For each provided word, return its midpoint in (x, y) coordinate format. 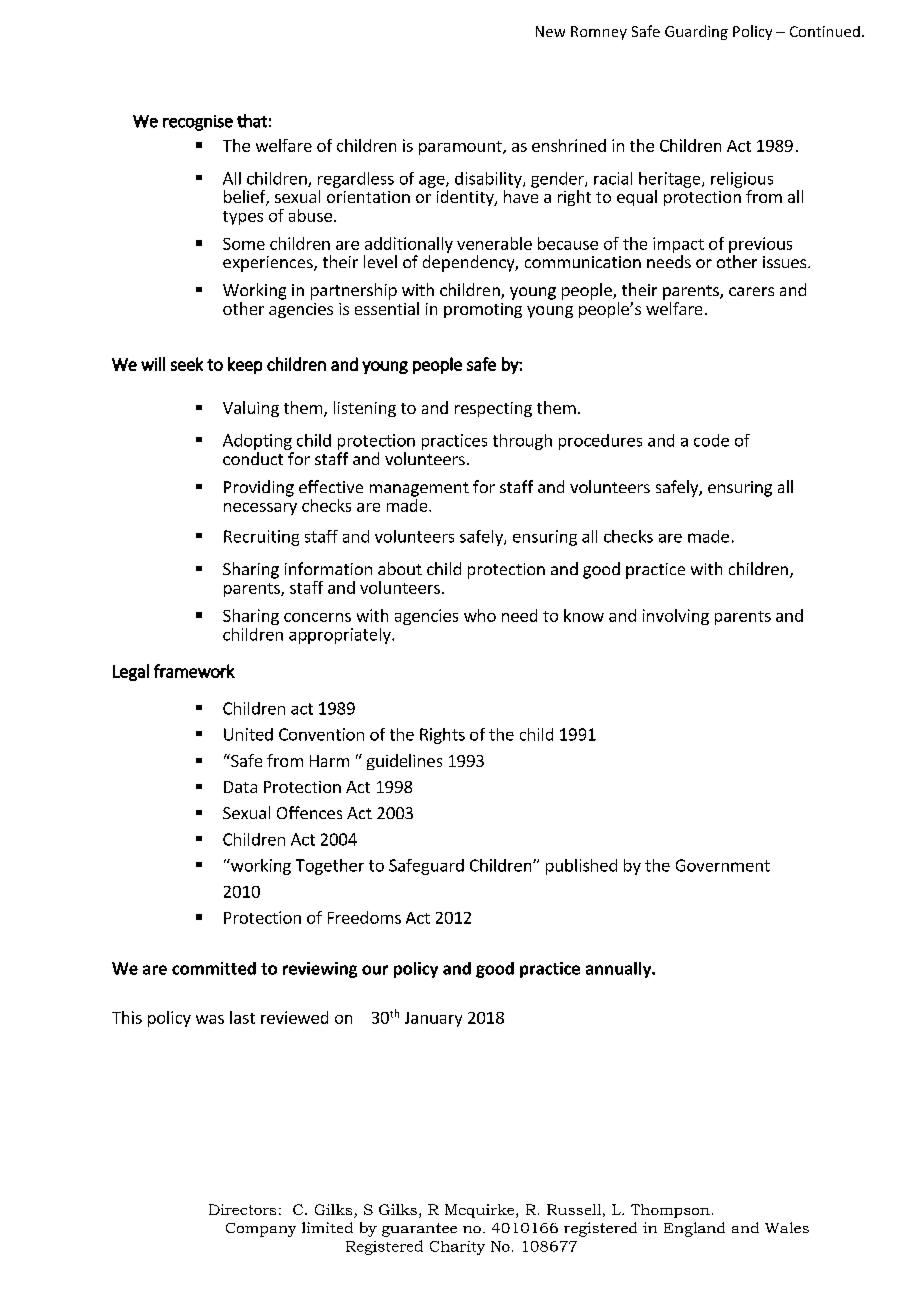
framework (194, 671)
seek (187, 364)
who (480, 615)
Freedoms (364, 917)
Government (723, 865)
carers (751, 291)
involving (676, 617)
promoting (483, 310)
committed (214, 968)
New (550, 31)
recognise (198, 123)
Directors (242, 1209)
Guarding (696, 32)
